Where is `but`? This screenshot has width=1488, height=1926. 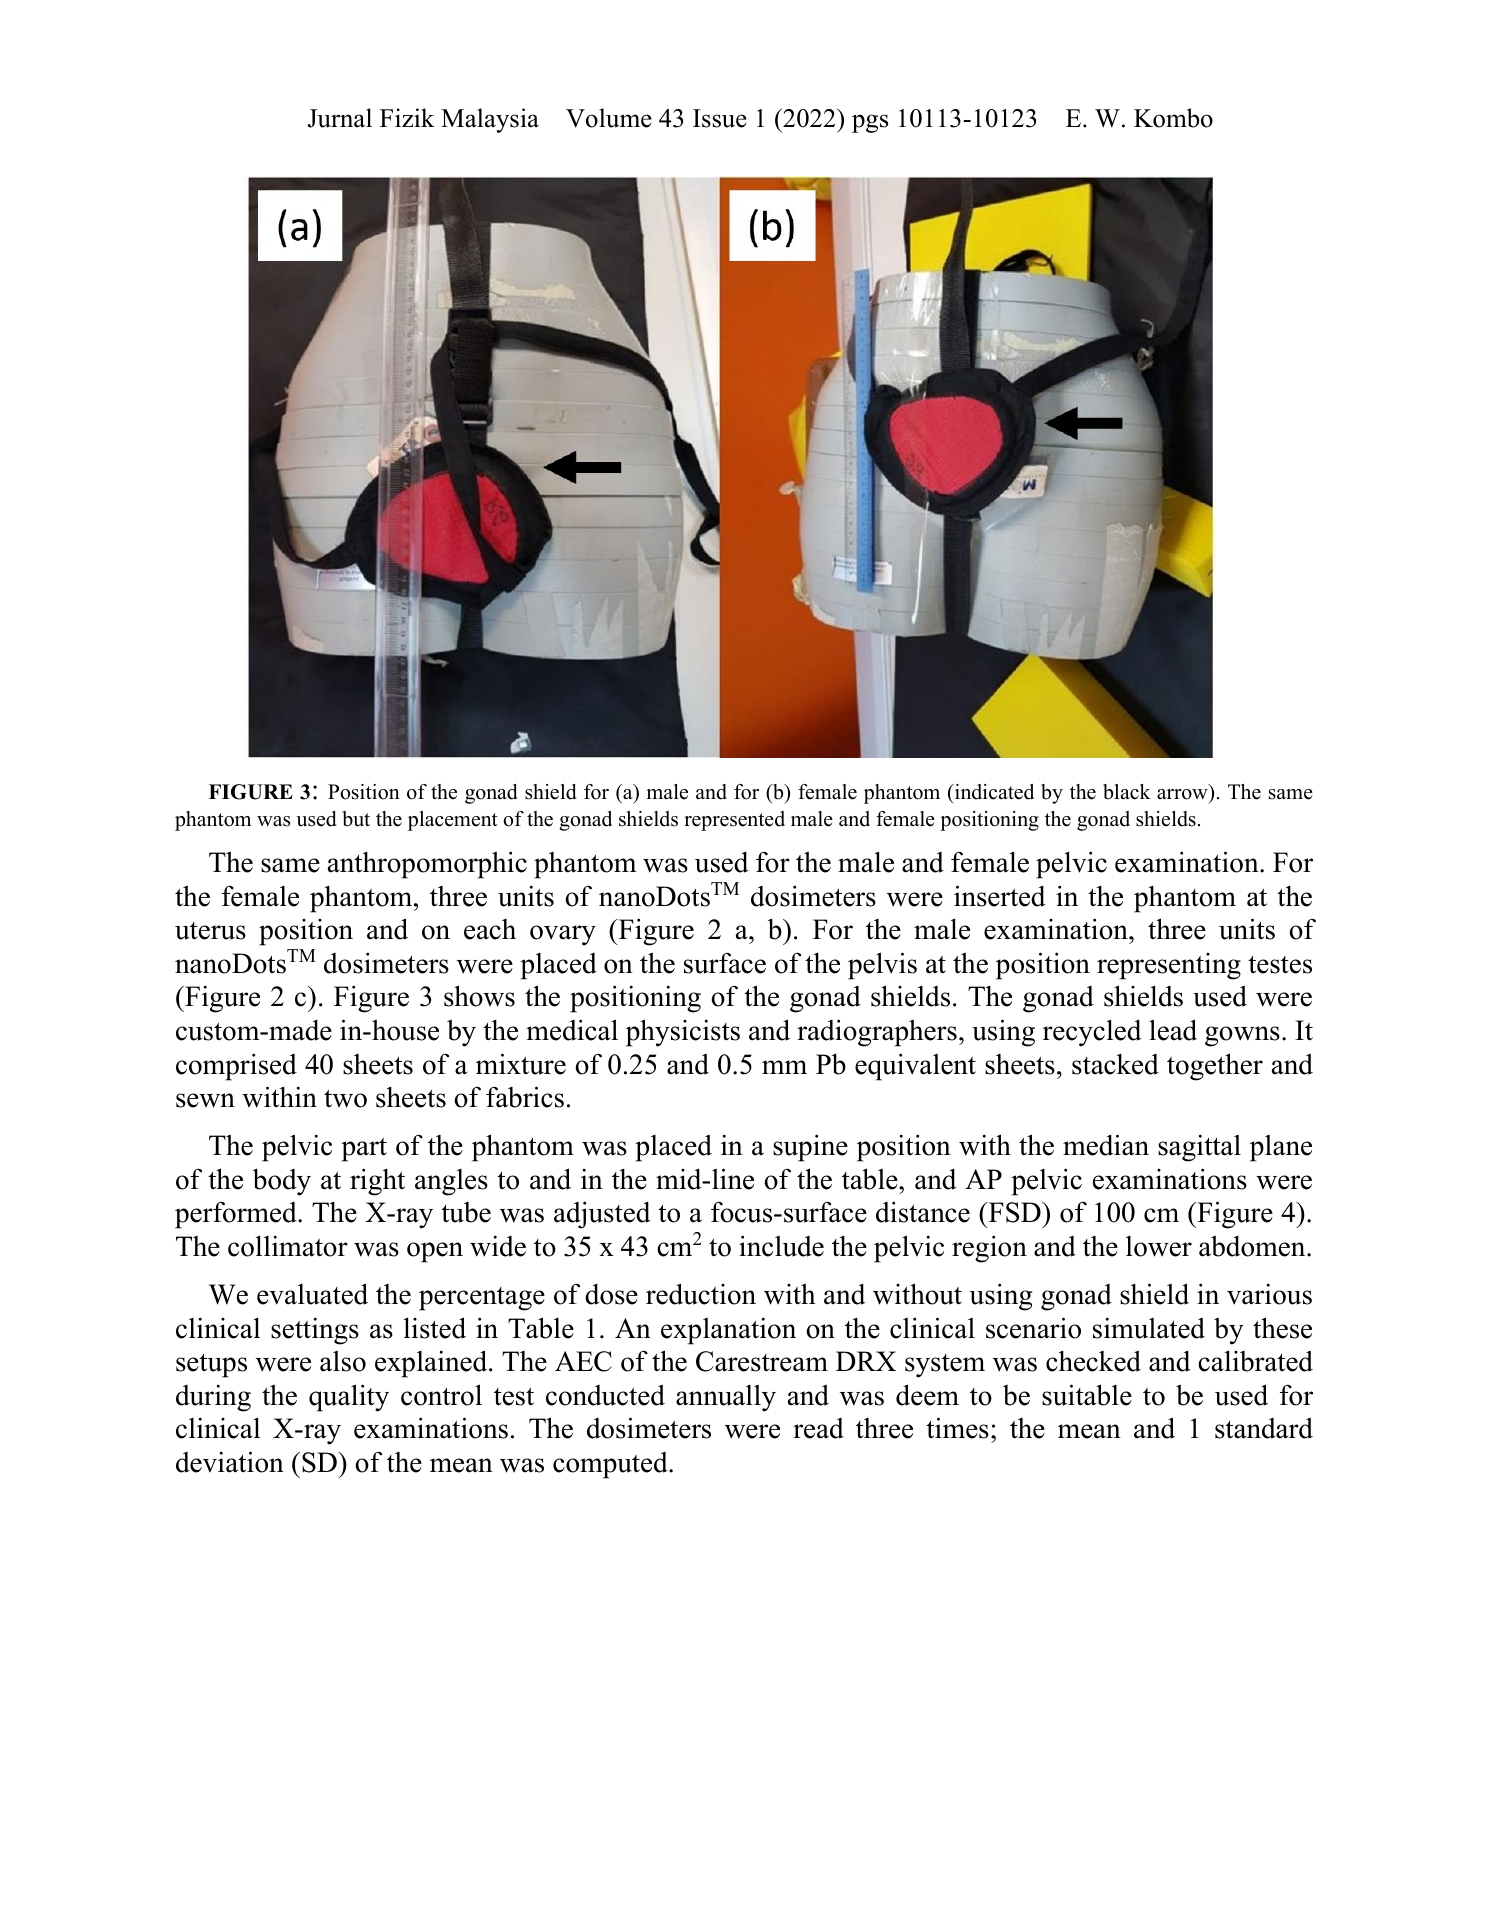
but is located at coordinates (356, 819).
